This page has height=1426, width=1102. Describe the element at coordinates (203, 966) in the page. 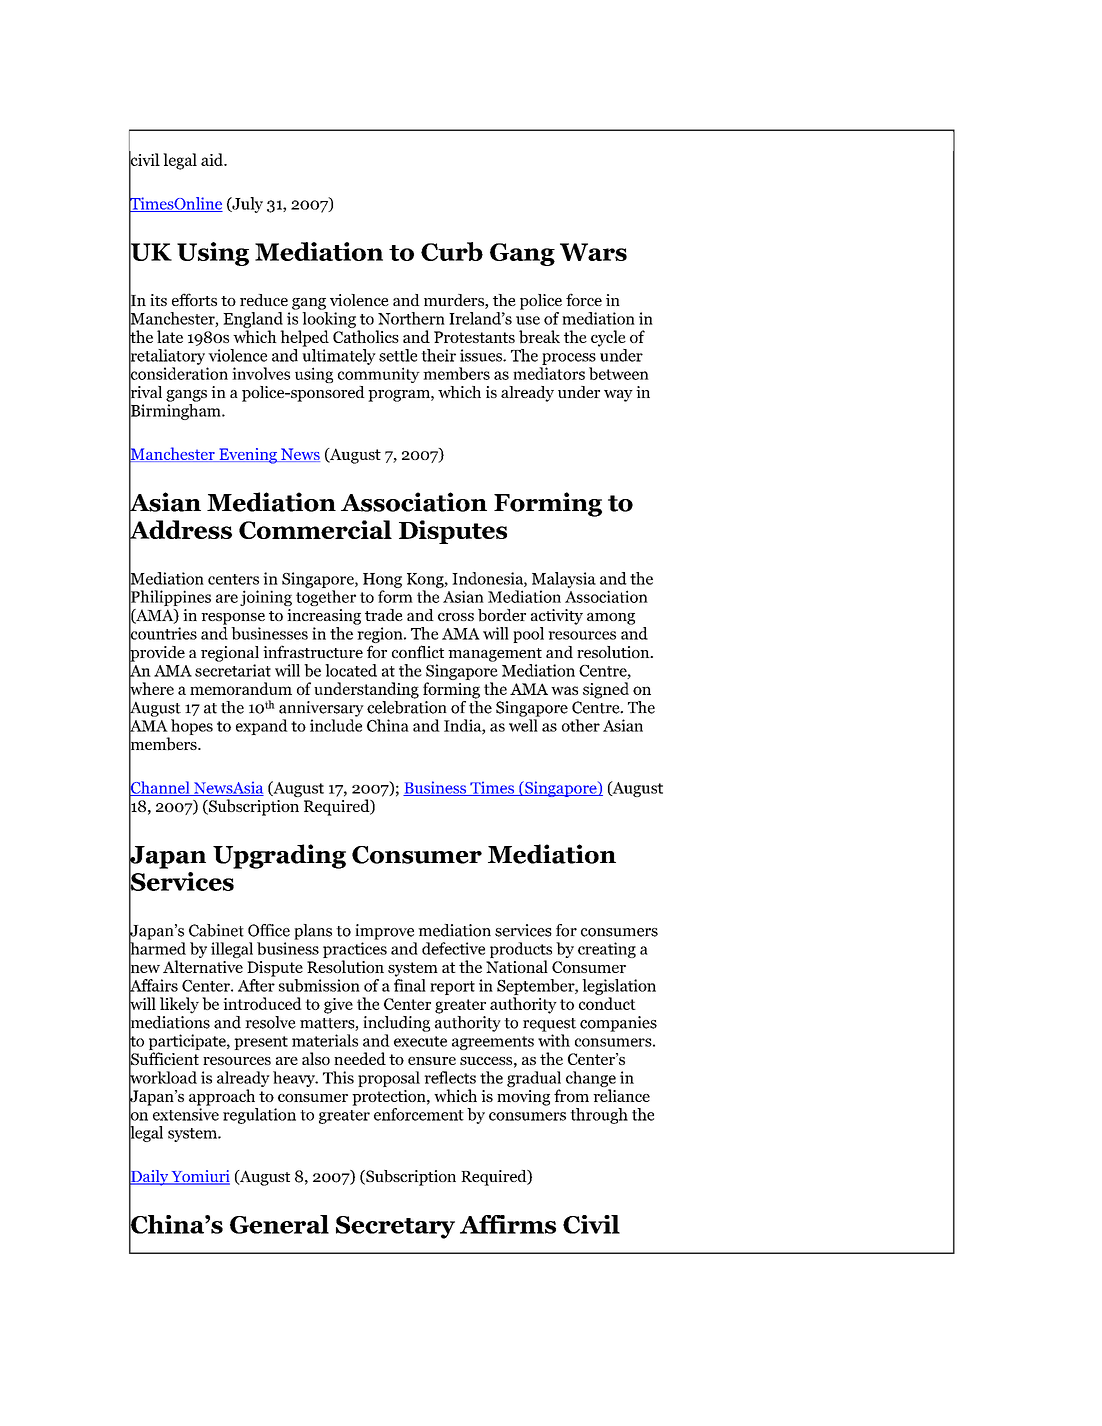

I see `Alternative` at that location.
